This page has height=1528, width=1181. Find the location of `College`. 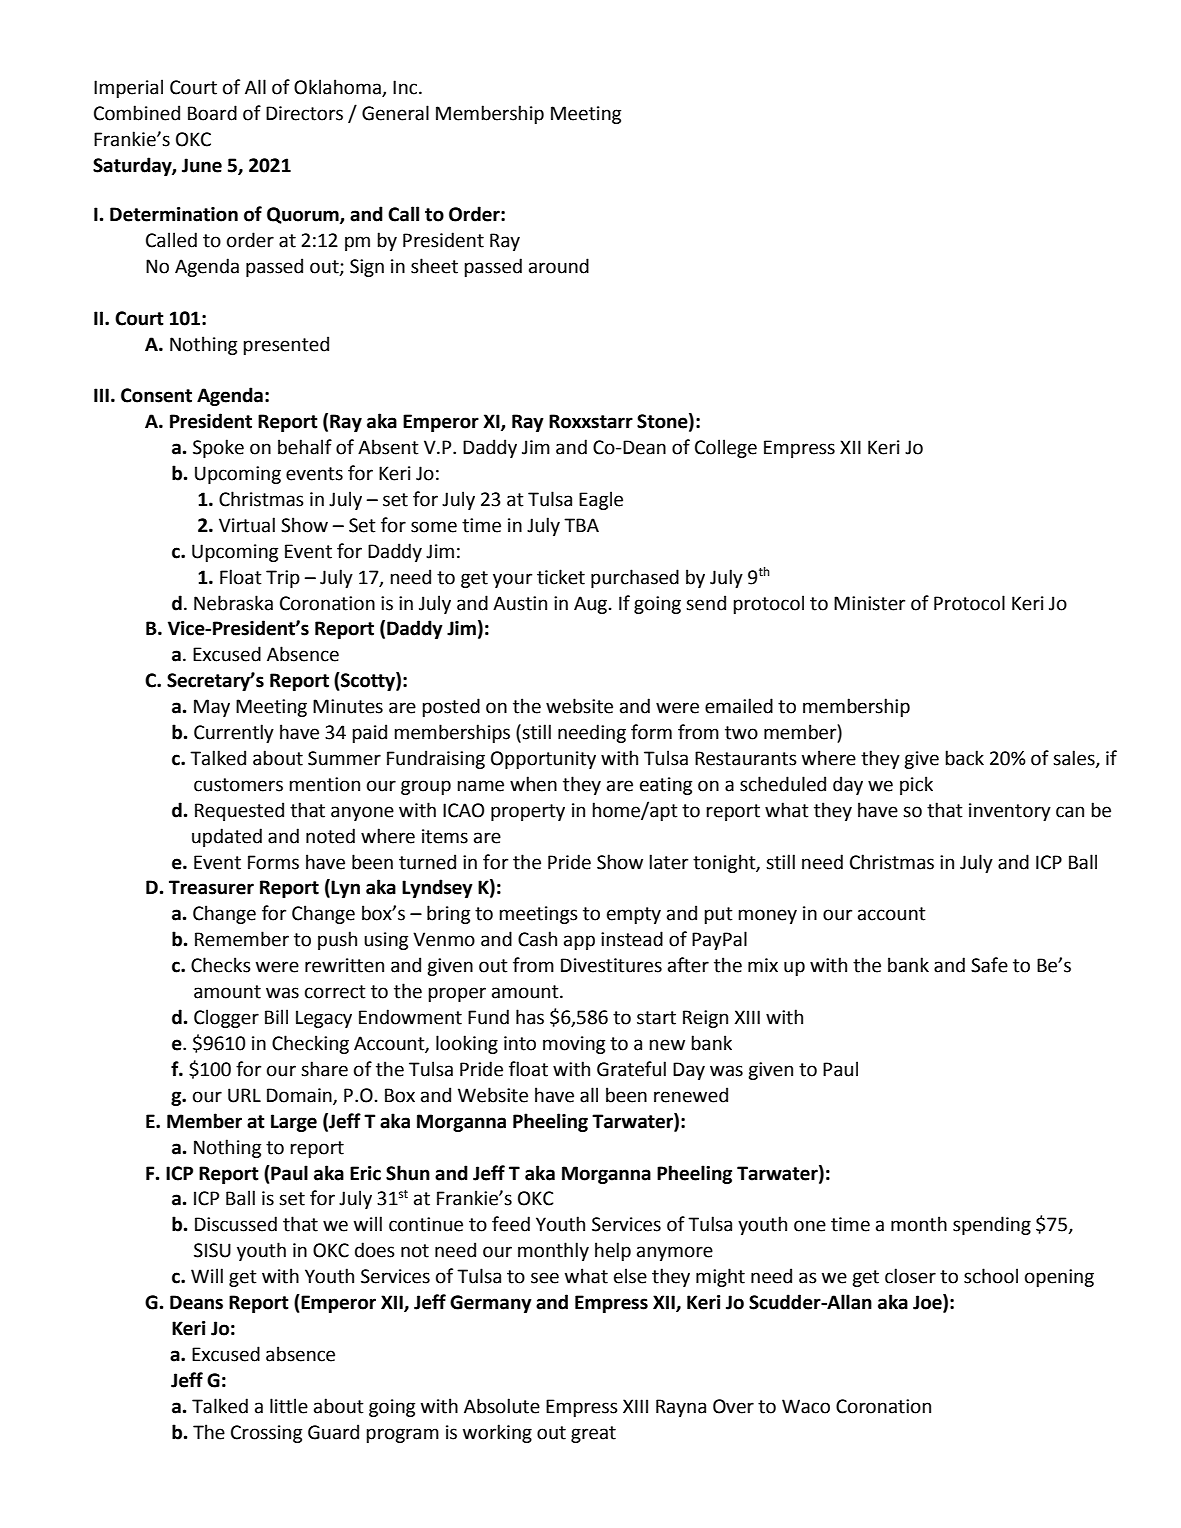

College is located at coordinates (726, 448).
